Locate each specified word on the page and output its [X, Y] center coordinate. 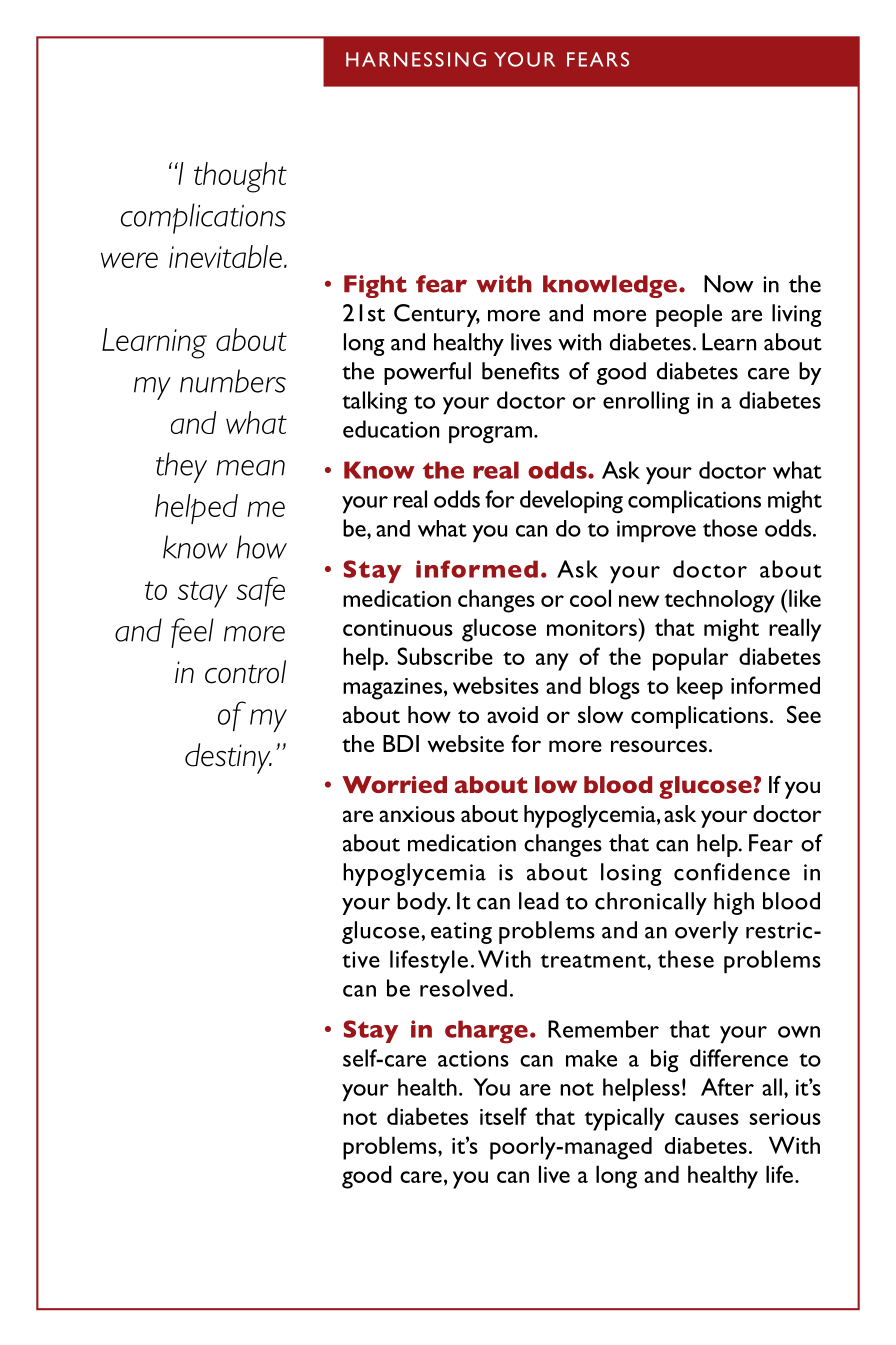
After [727, 1087]
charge [486, 1032]
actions [473, 1058]
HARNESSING [416, 59]
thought [240, 177]
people [689, 315]
